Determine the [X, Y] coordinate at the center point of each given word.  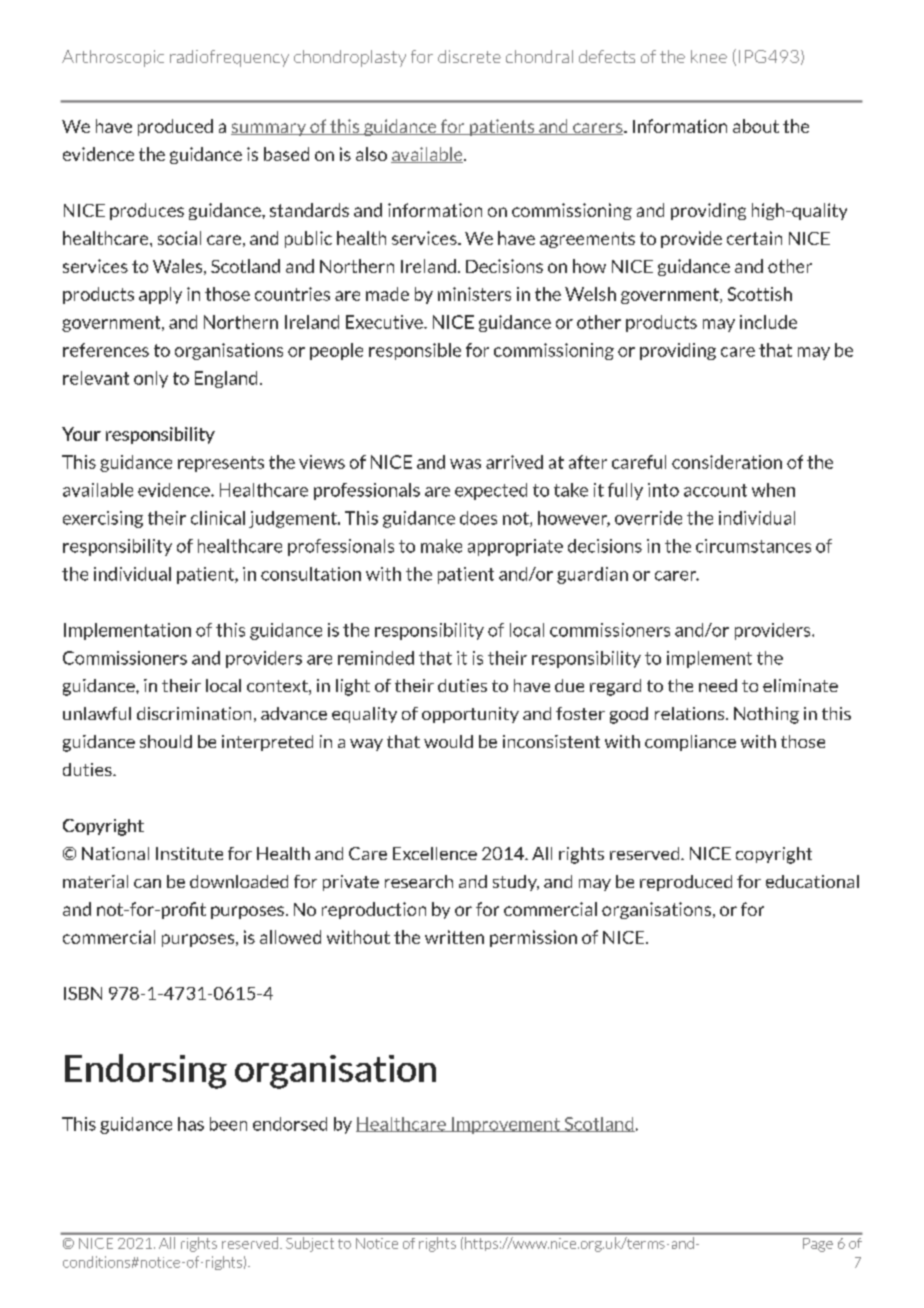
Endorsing [146, 1071]
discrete [469, 56]
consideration [727, 462]
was [465, 464]
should [166, 741]
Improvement [506, 1125]
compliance [690, 743]
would [448, 741]
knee [709, 56]
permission [533, 938]
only [151, 379]
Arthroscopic [113, 58]
